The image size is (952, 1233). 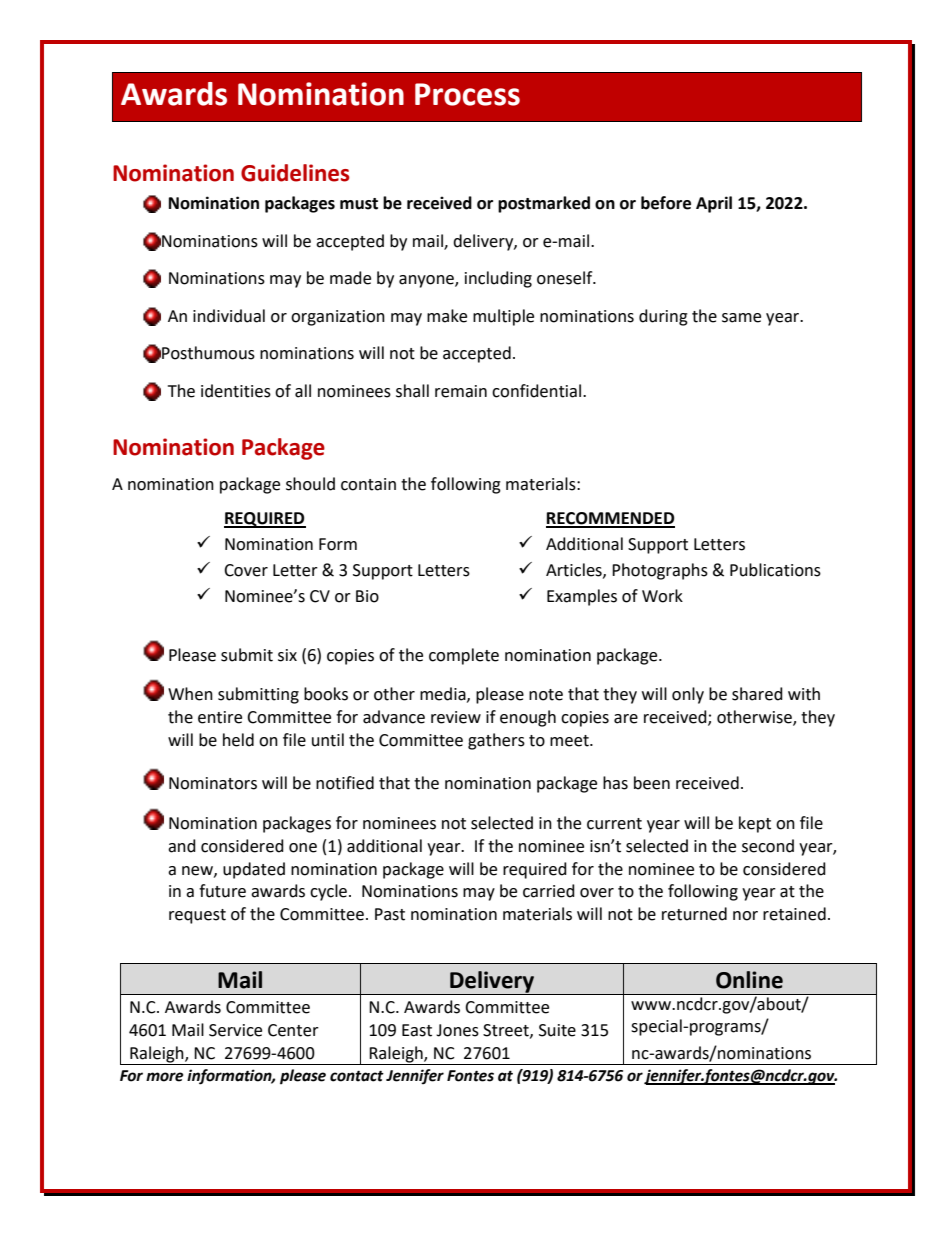 I want to click on six, so click(x=287, y=655).
